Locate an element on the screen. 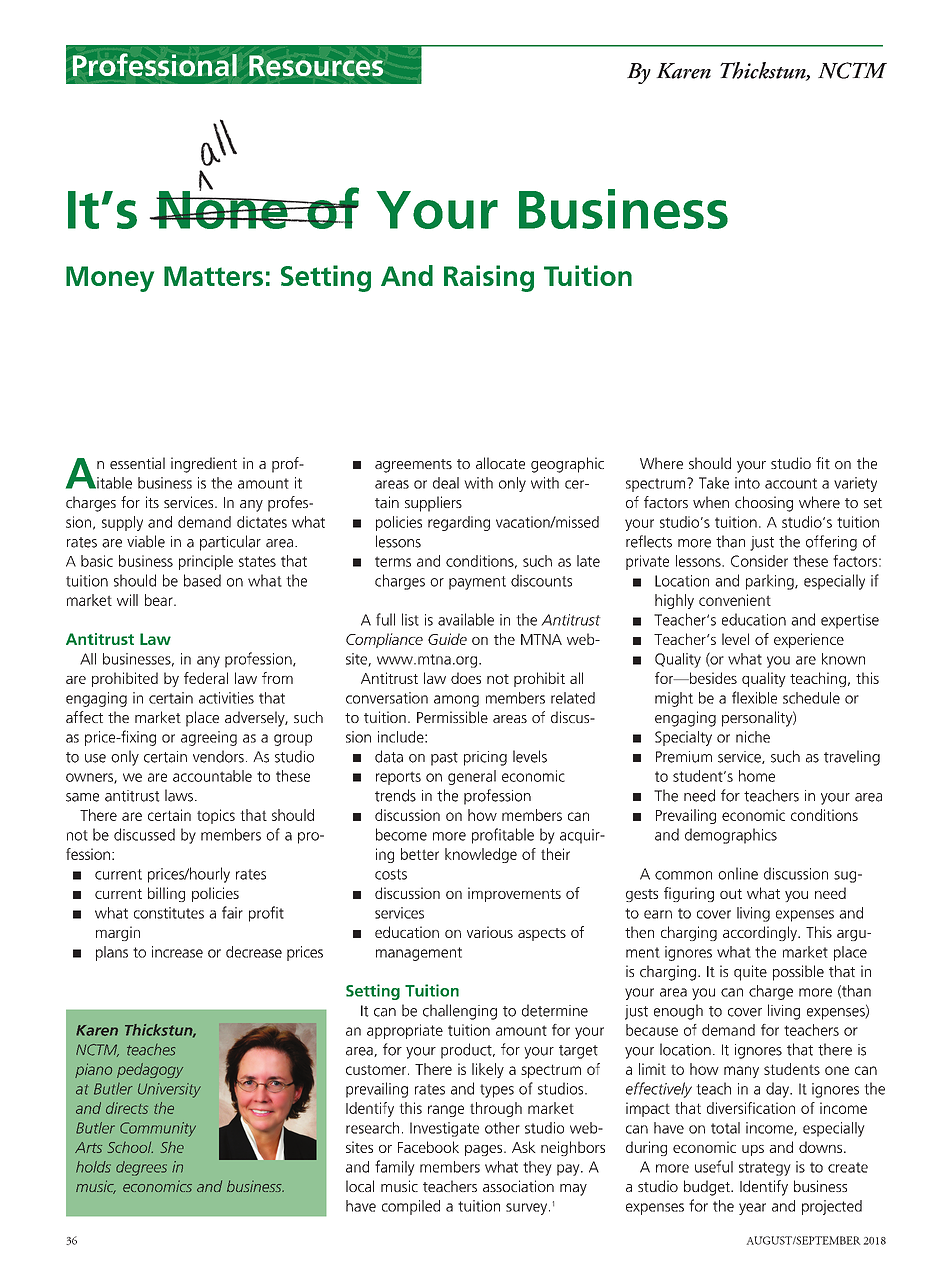  allocate is located at coordinates (500, 463).
